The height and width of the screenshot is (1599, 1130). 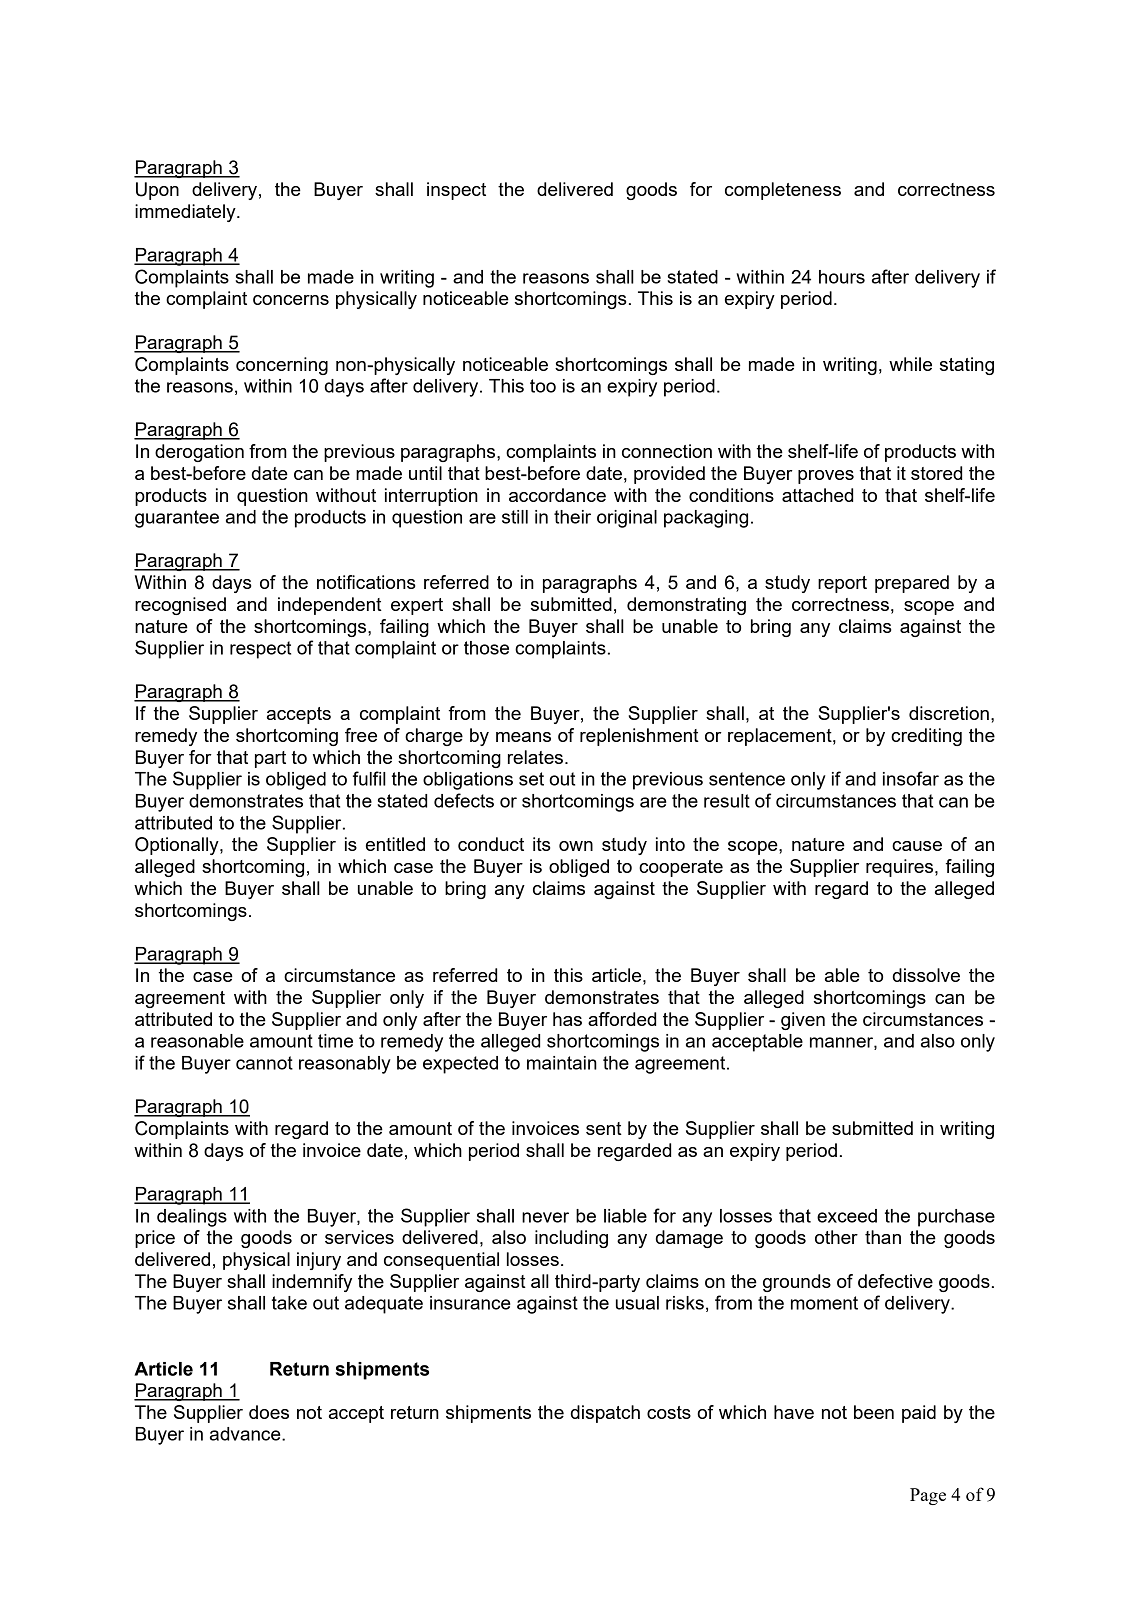 What do you see at coordinates (842, 277) in the screenshot?
I see `hours` at bounding box center [842, 277].
